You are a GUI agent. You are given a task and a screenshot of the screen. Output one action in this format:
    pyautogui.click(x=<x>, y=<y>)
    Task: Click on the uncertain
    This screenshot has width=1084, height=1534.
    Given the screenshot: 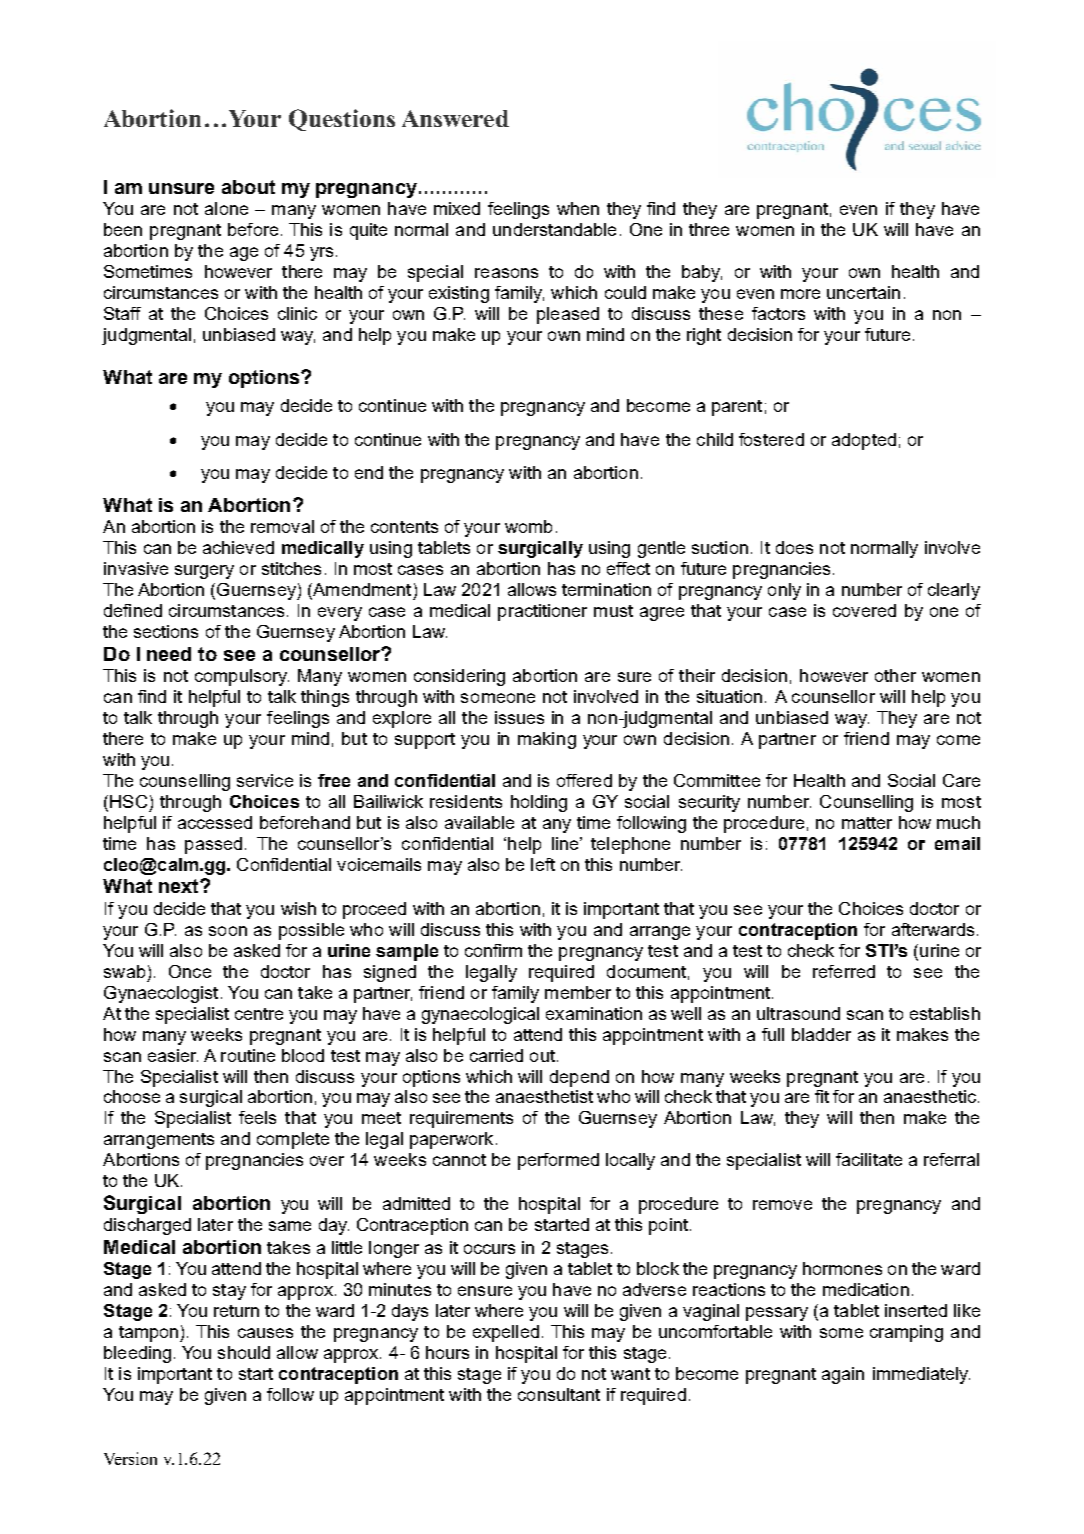 What is the action you would take?
    pyautogui.click(x=863, y=292)
